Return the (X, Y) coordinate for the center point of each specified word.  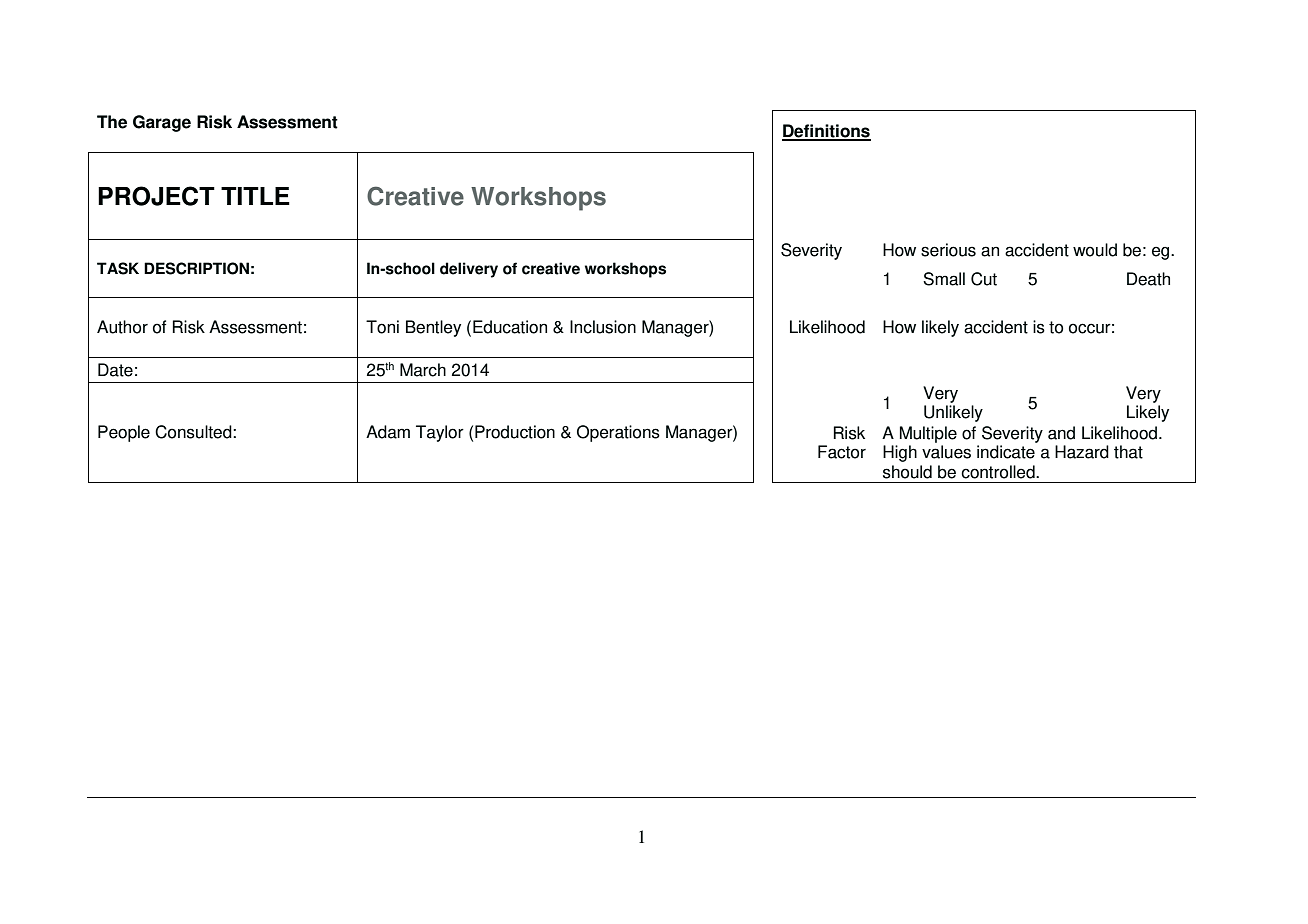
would (1095, 250)
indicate (1006, 452)
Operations (618, 433)
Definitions (826, 132)
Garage (162, 123)
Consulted (194, 432)
